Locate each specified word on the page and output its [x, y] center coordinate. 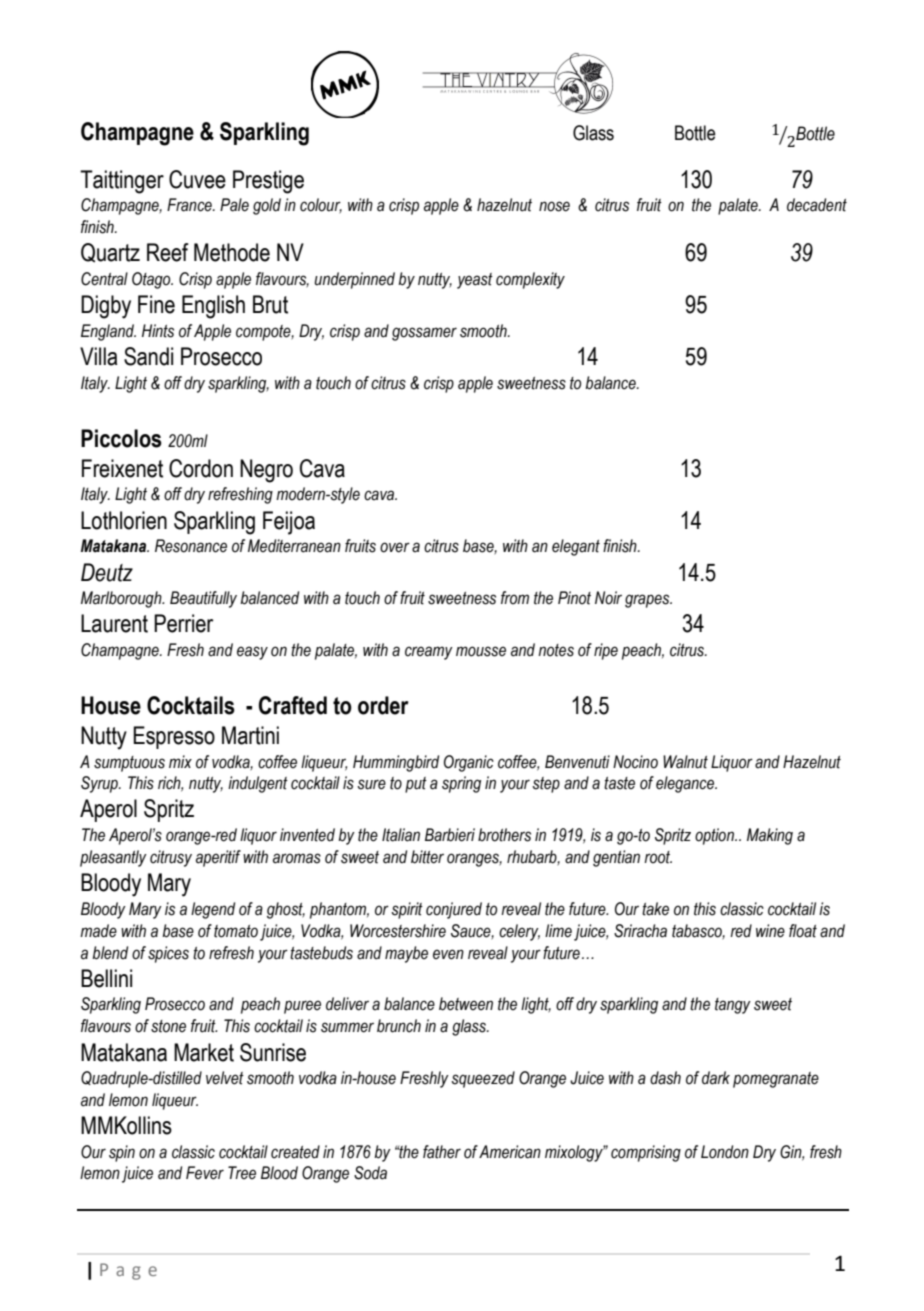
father [442, 1152]
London [725, 1152]
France [190, 205]
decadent [817, 205]
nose [554, 206]
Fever [205, 1173]
